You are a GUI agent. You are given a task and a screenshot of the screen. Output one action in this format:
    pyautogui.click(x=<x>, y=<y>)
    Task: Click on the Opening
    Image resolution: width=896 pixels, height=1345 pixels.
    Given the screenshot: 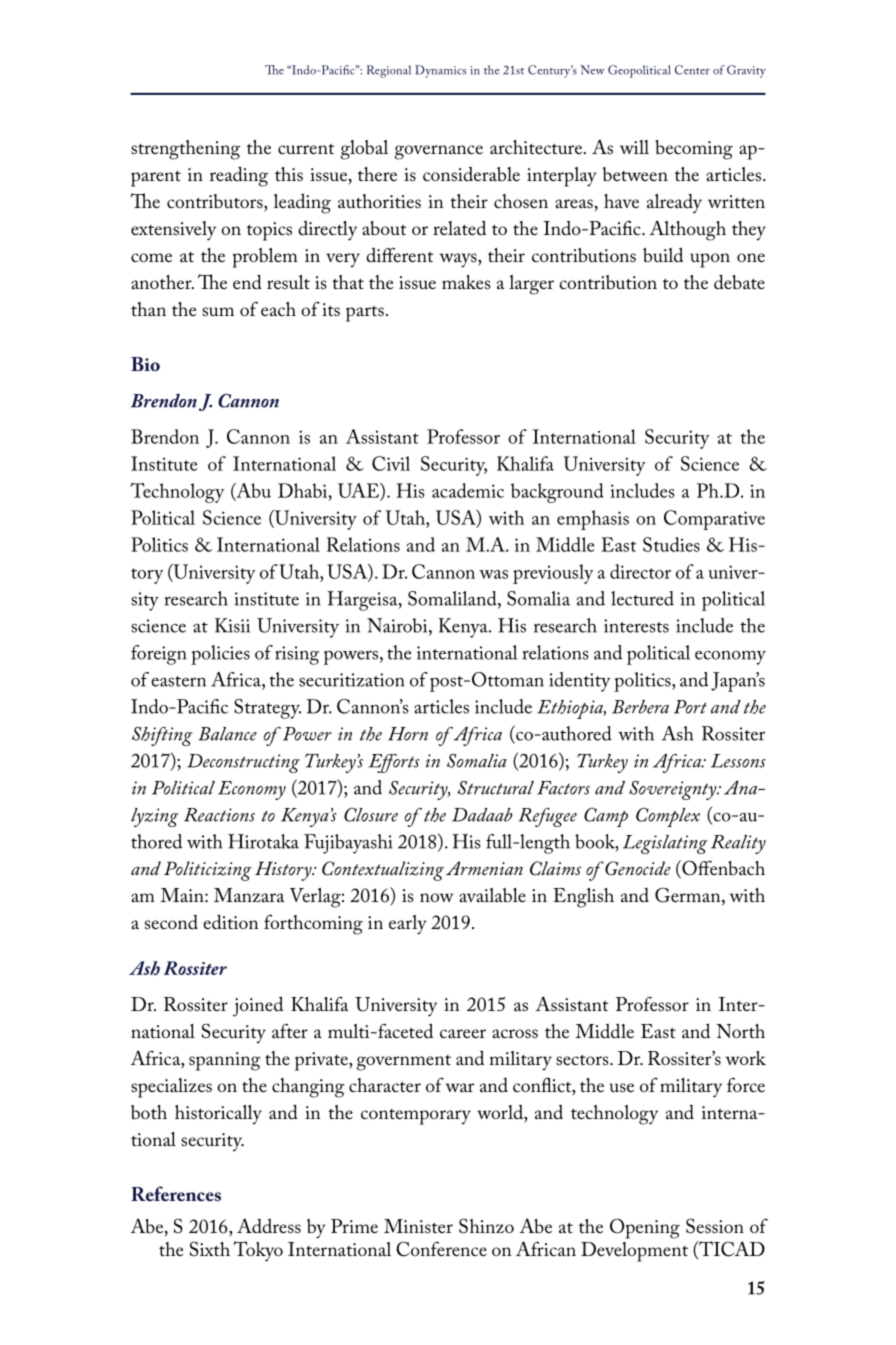 What is the action you would take?
    pyautogui.click(x=645, y=1228)
